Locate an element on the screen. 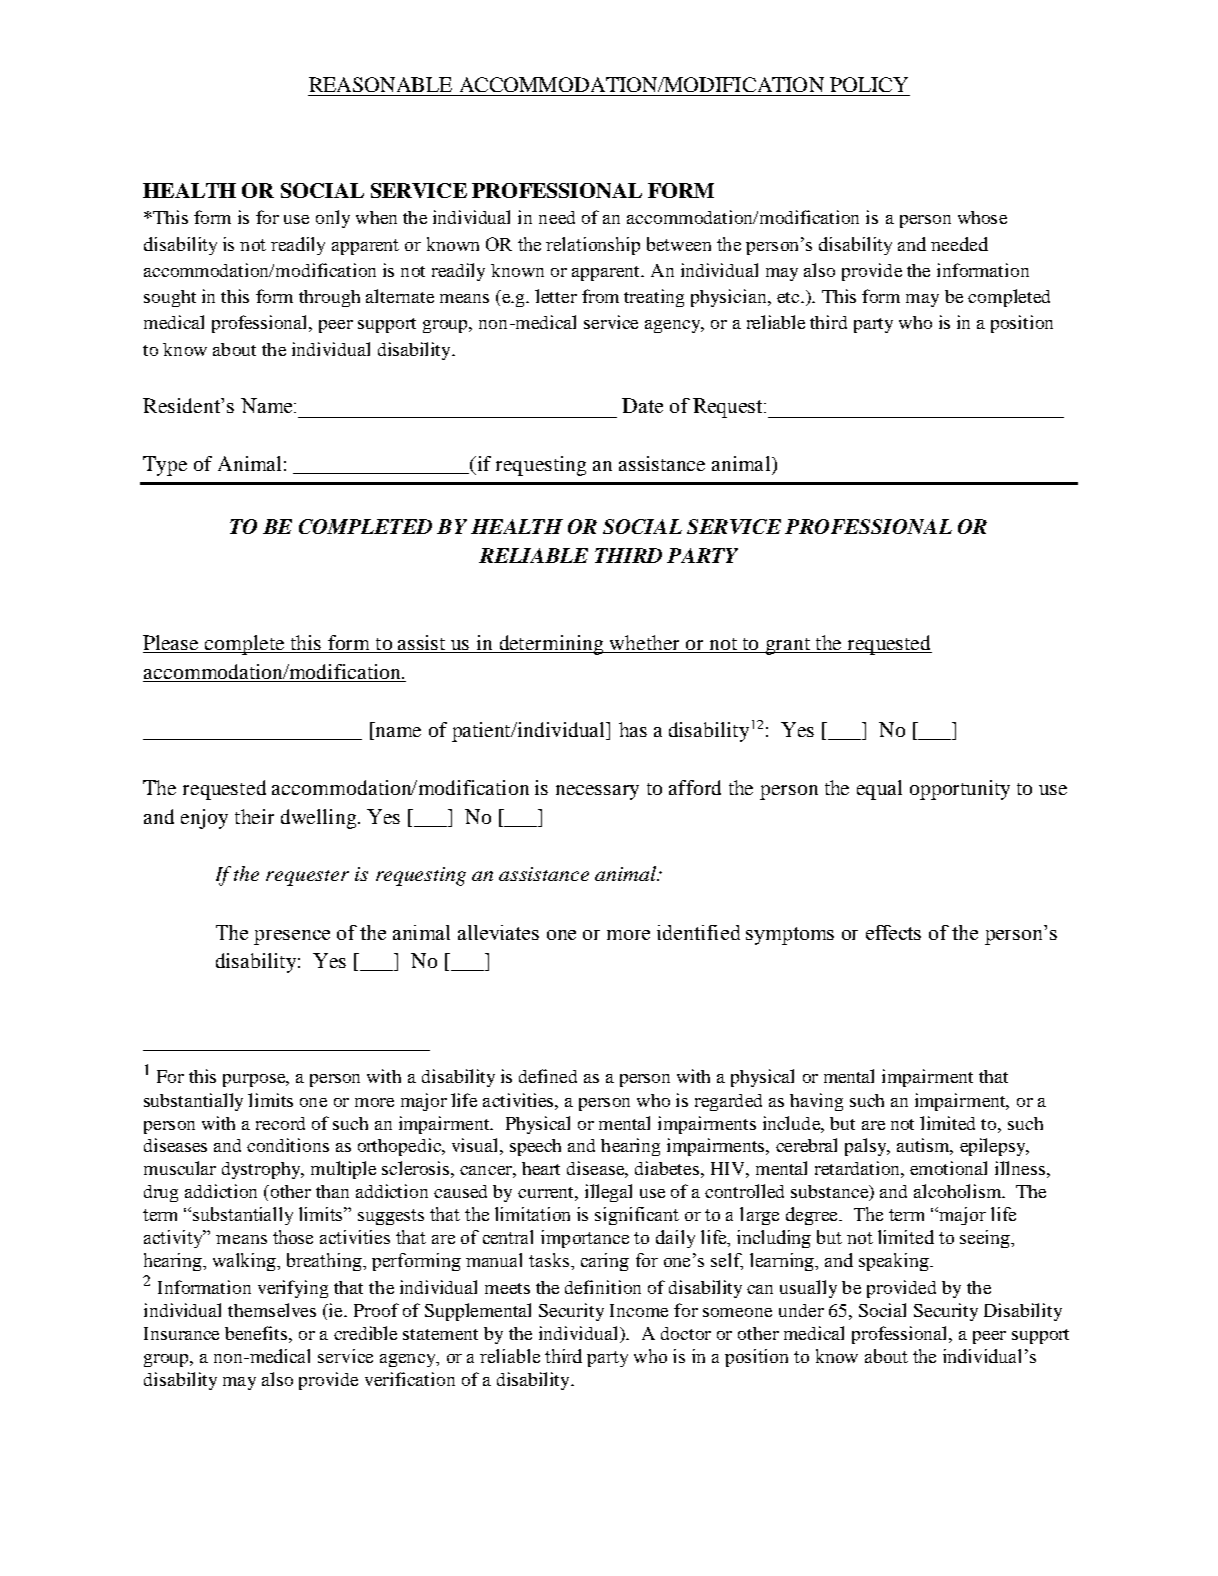 The width and height of the screenshot is (1218, 1576). relationship is located at coordinates (593, 246).
